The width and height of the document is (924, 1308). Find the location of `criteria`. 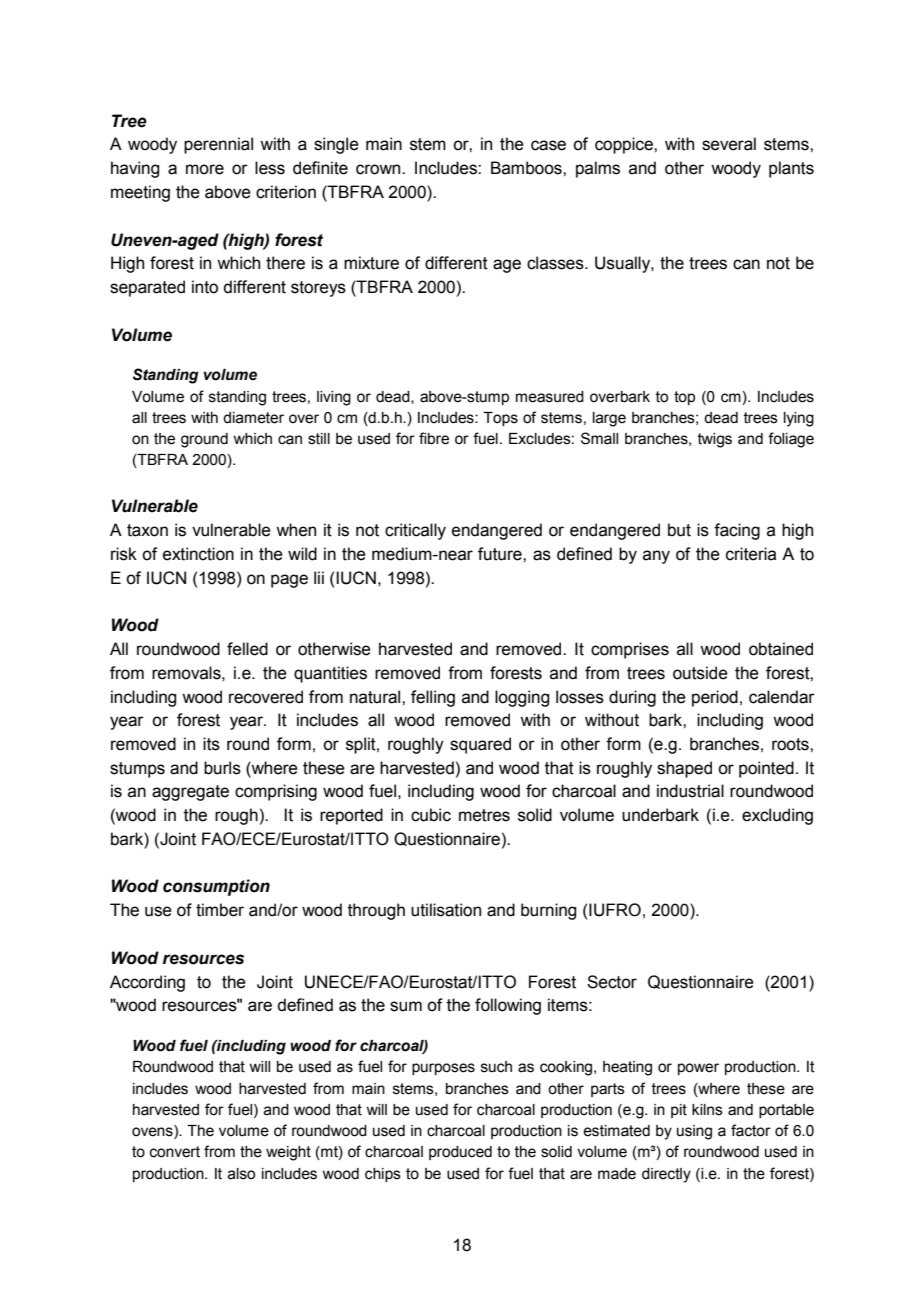

criteria is located at coordinates (751, 554).
